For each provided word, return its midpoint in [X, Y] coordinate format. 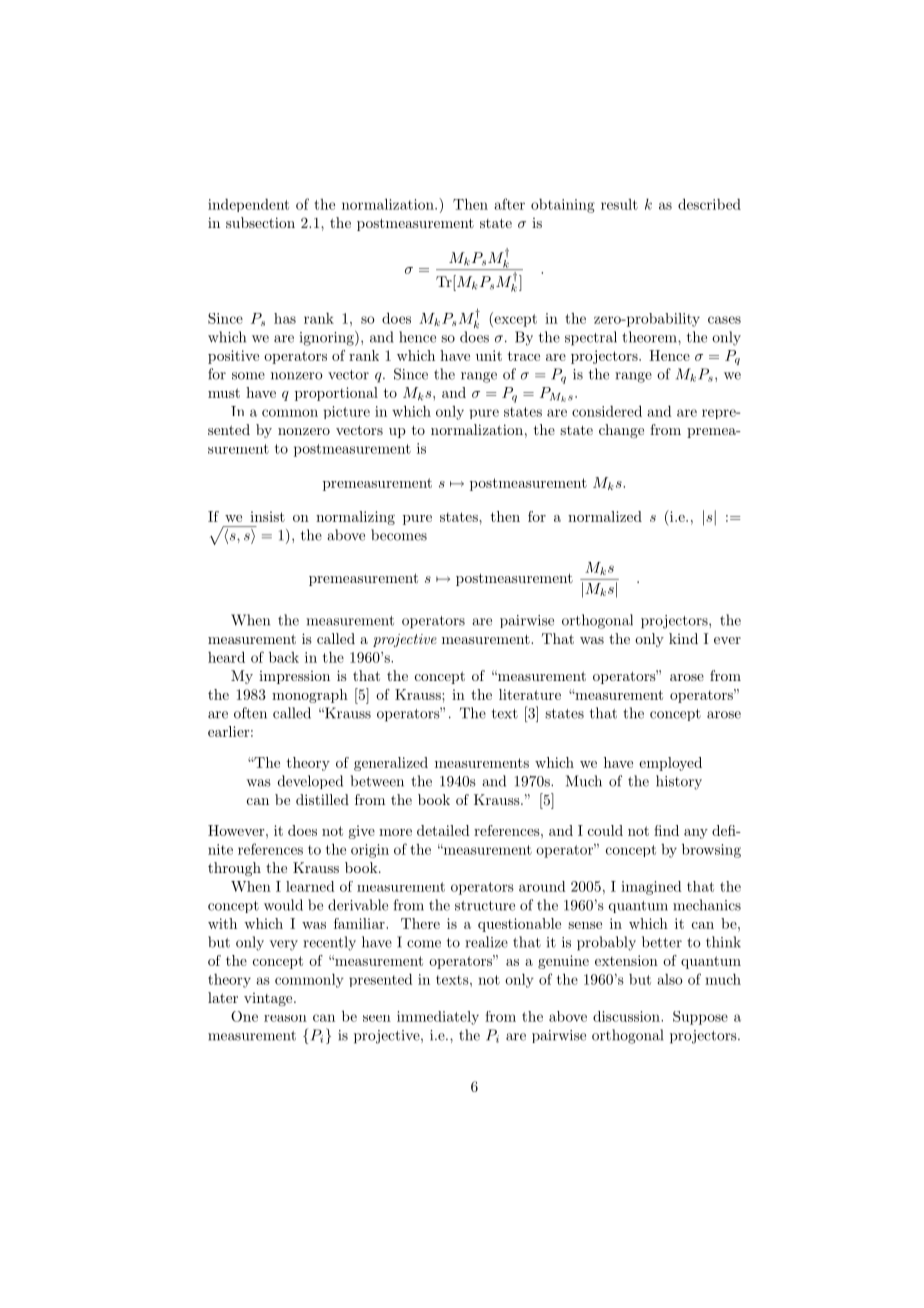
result [619, 204]
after [510, 204]
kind [683, 638]
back [284, 657]
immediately [438, 1018]
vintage [269, 999]
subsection [260, 222]
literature [530, 694]
